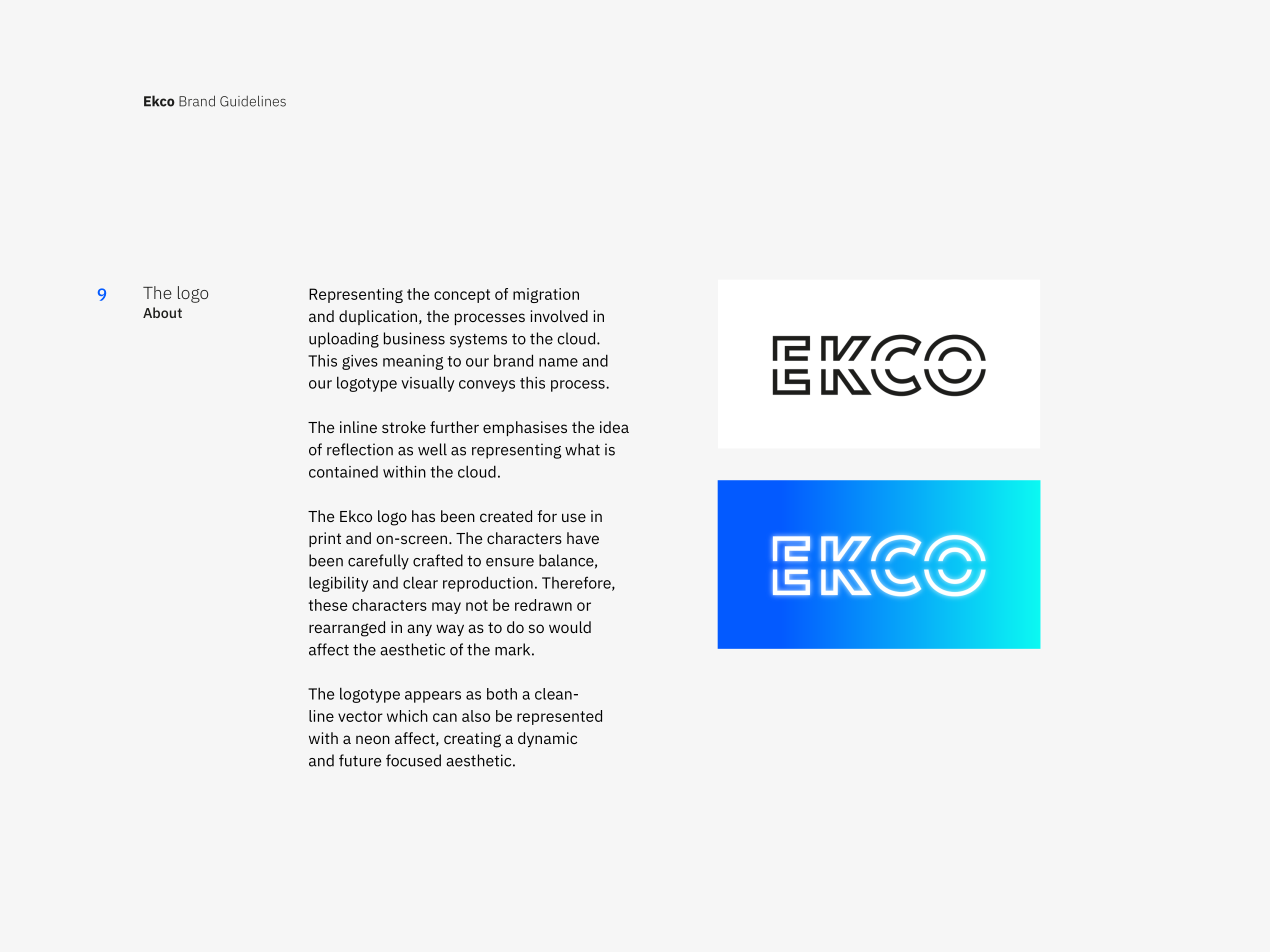 This document has height=952, width=1270. What do you see at coordinates (419, 630) in the document?
I see `any` at bounding box center [419, 630].
